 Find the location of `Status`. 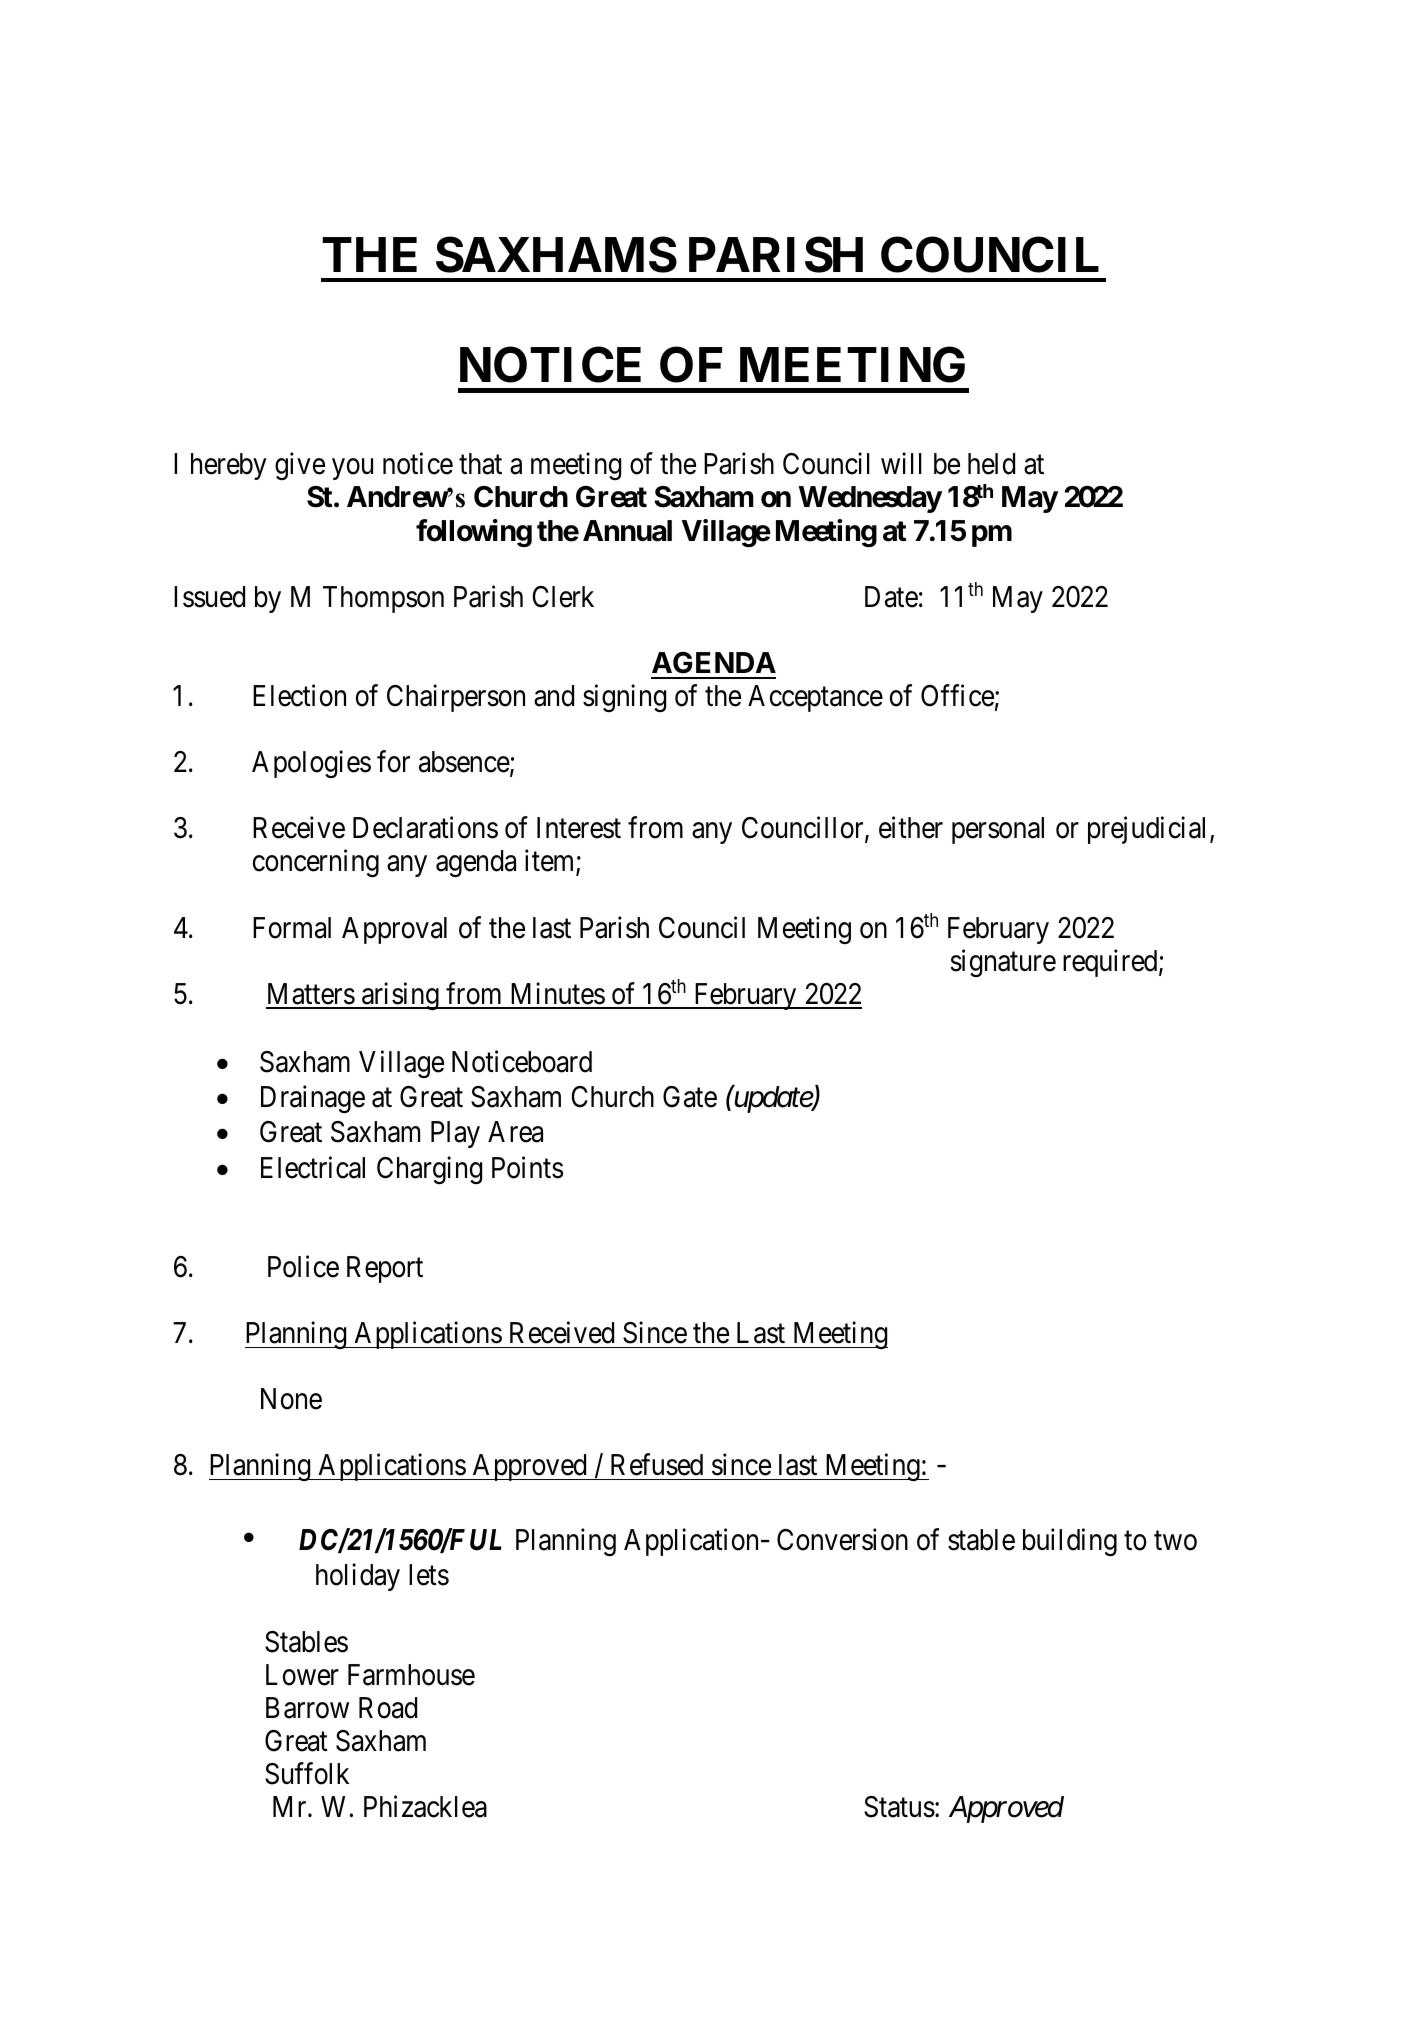

Status is located at coordinates (899, 1807).
